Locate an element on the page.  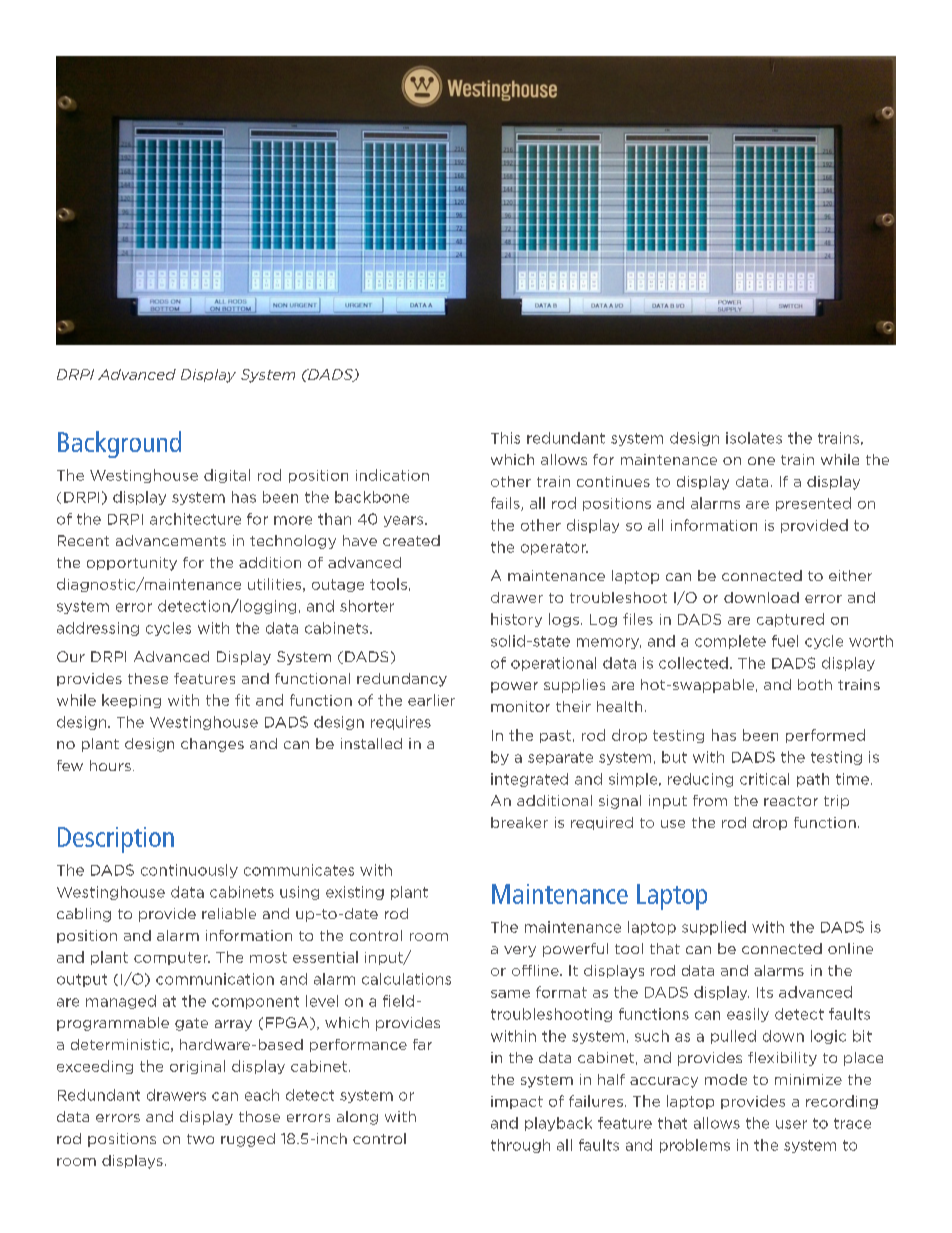
reactor is located at coordinates (791, 801).
